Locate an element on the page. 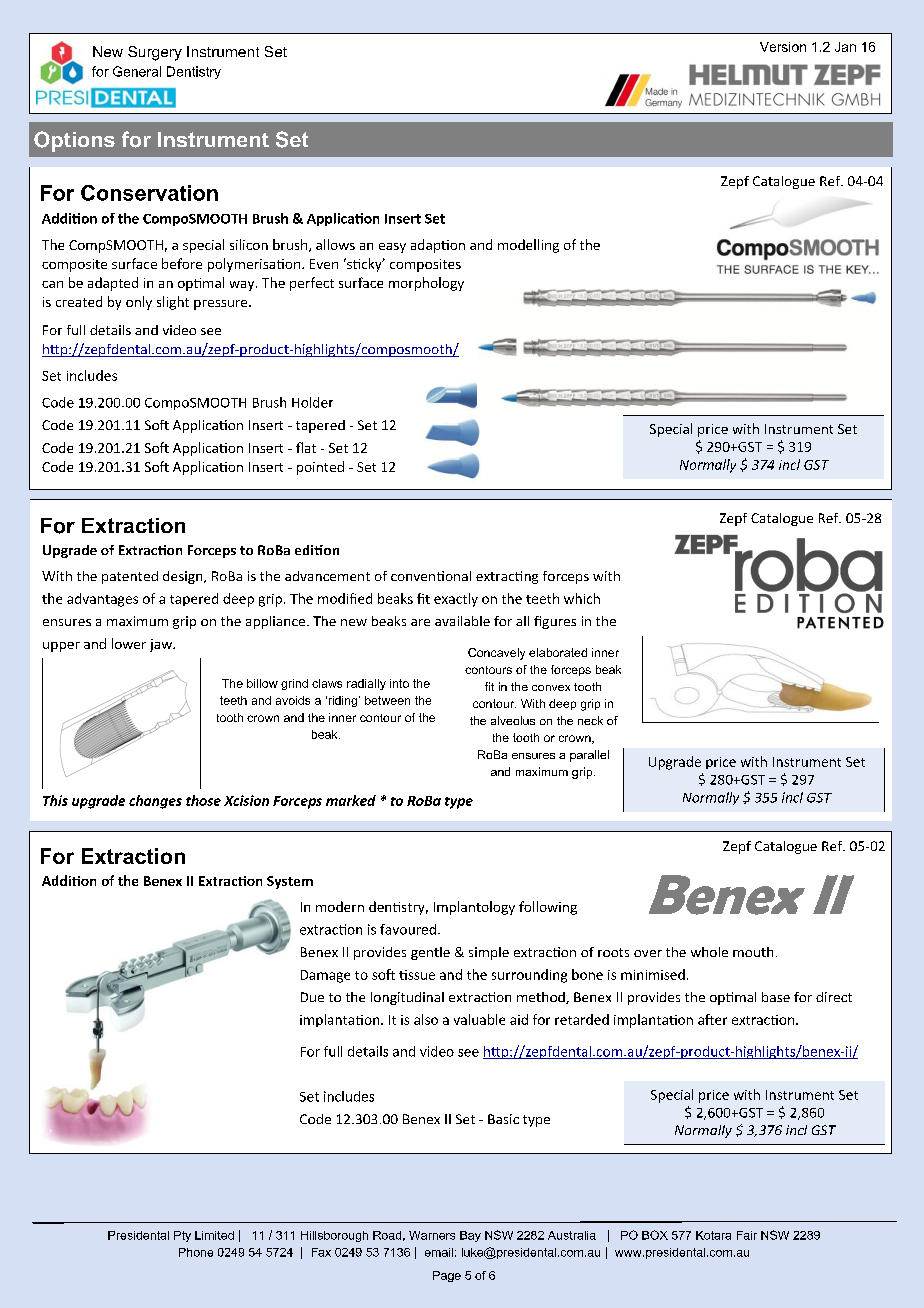  mouth is located at coordinates (753, 952).
